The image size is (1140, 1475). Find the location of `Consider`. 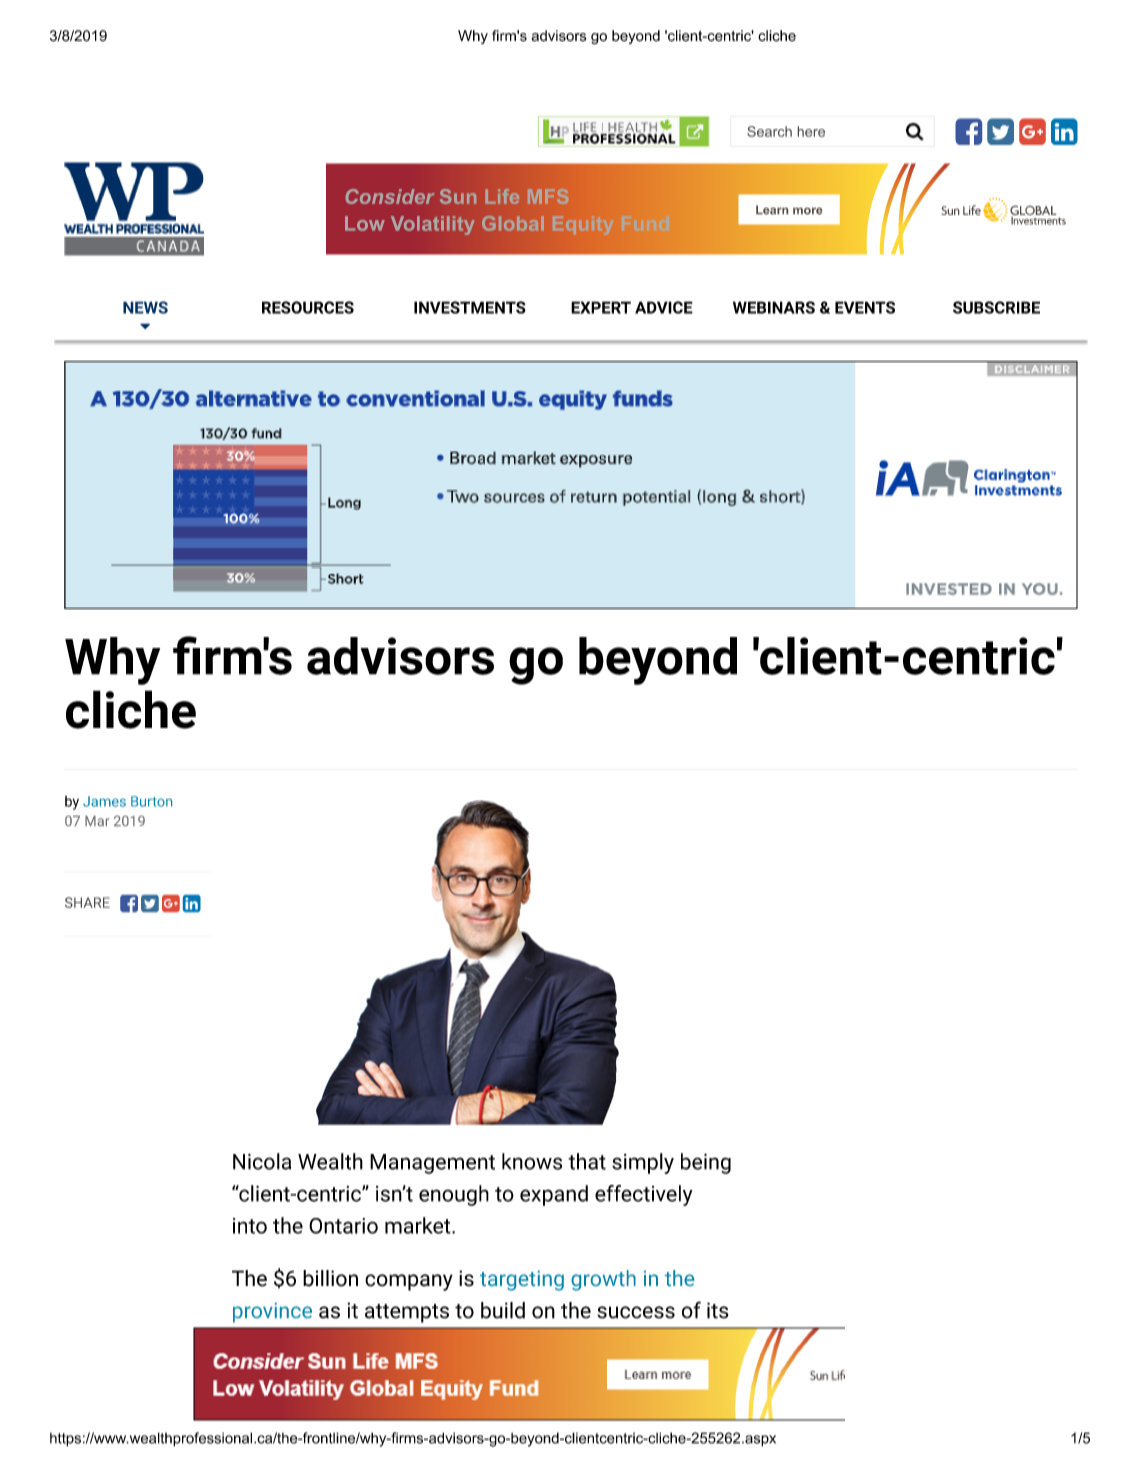

Consider is located at coordinates (390, 196).
